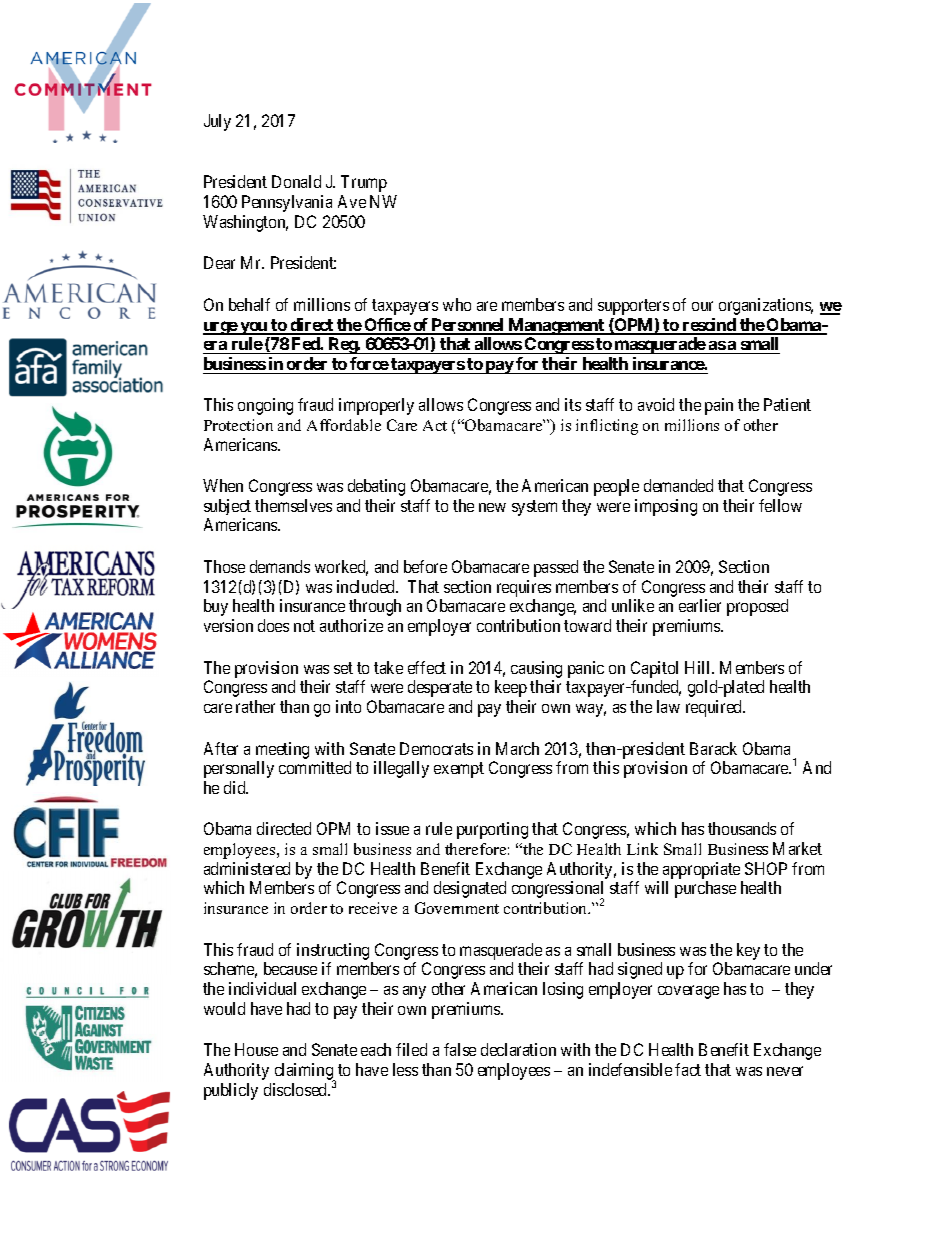  I want to click on pain, so click(719, 406).
